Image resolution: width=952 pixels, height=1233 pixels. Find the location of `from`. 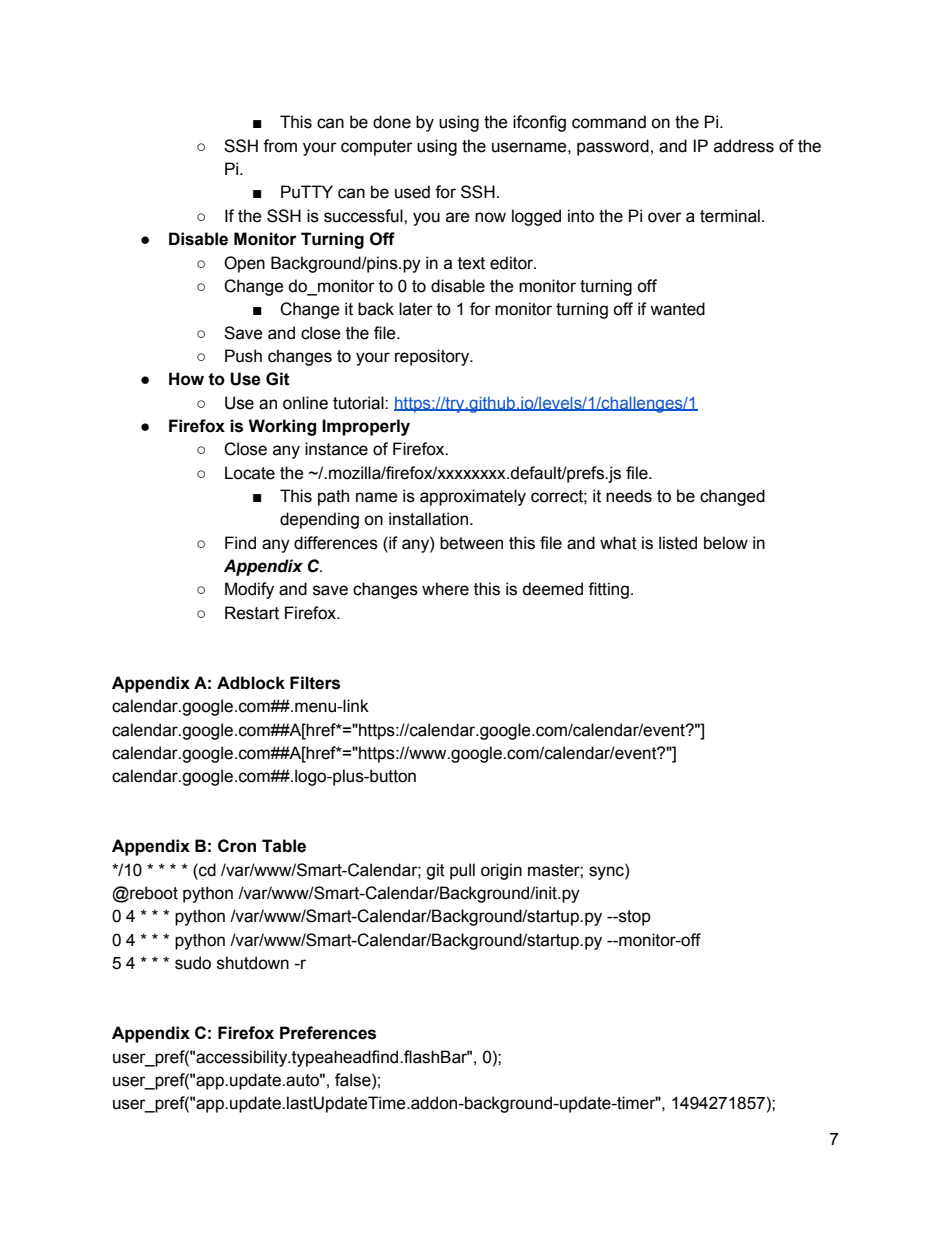

from is located at coordinates (280, 146).
